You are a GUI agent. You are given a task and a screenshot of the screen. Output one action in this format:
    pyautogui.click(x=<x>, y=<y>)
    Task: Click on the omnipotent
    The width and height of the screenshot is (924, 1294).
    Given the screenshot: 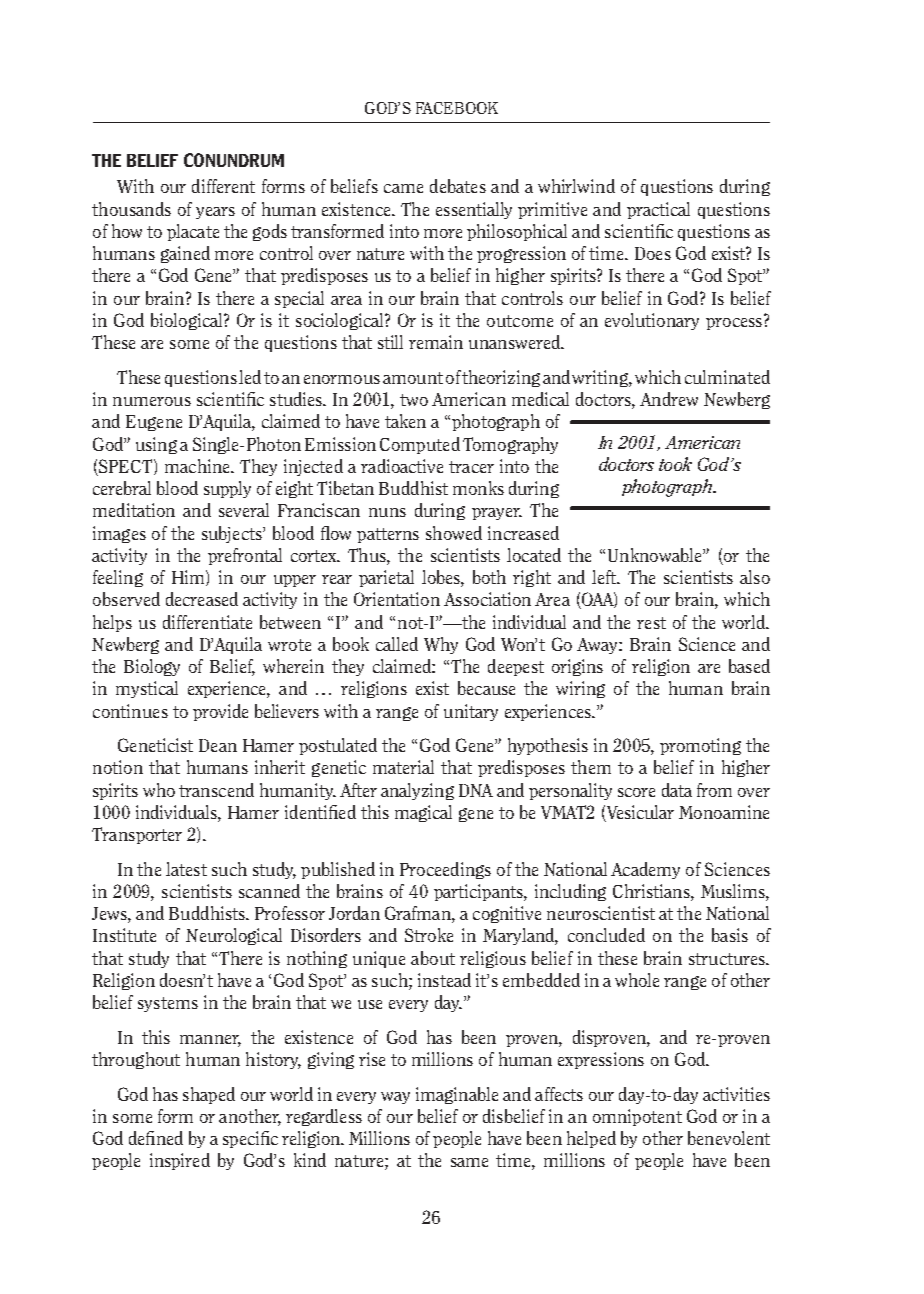 What is the action you would take?
    pyautogui.click(x=637, y=1117)
